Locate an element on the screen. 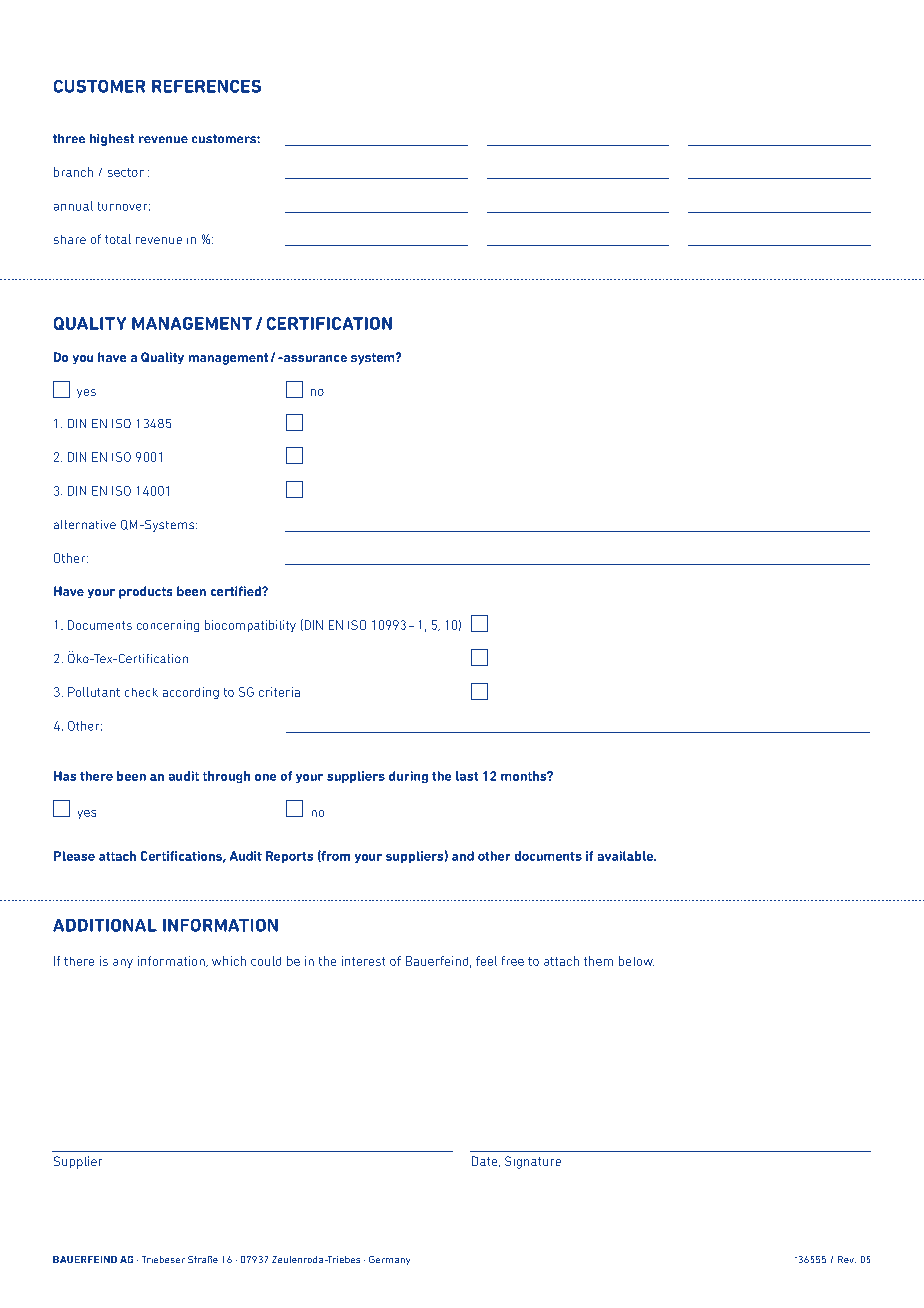  Germany is located at coordinates (389, 1260).
